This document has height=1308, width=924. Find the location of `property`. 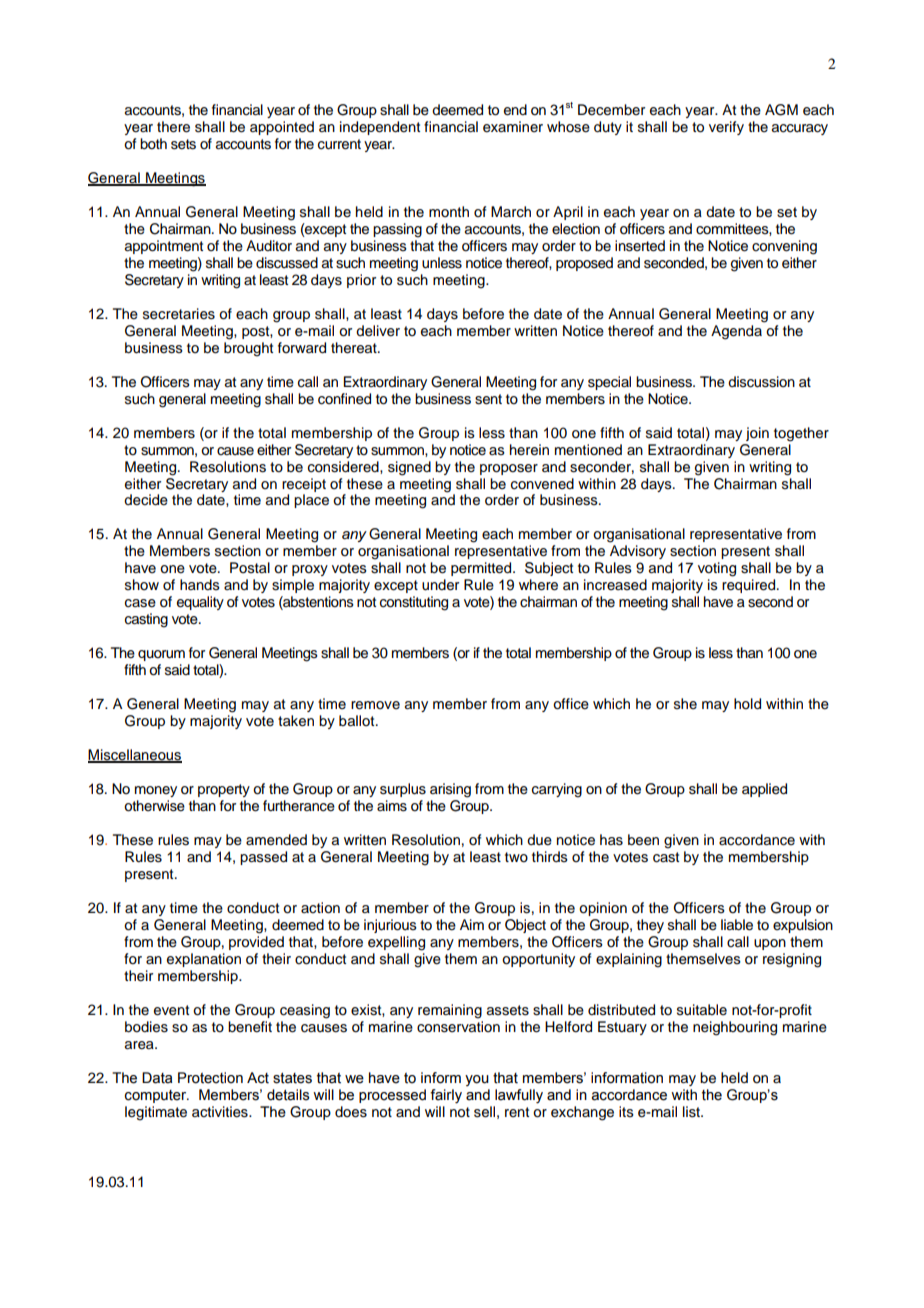

property is located at coordinates (224, 790).
